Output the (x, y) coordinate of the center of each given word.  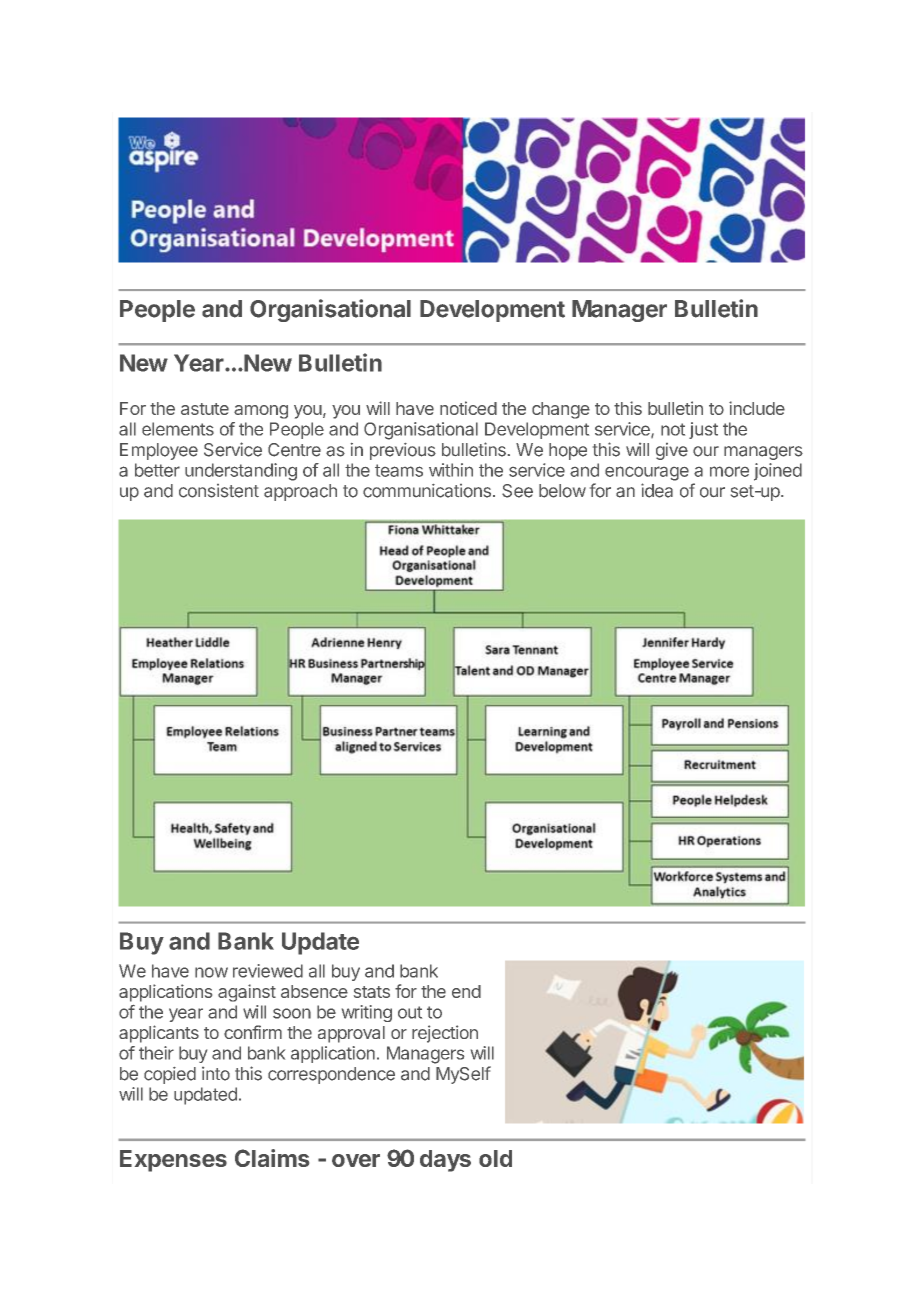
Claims (272, 1158)
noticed (468, 408)
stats (372, 992)
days (445, 1161)
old (495, 1158)
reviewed (268, 971)
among (261, 412)
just (703, 430)
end (466, 991)
